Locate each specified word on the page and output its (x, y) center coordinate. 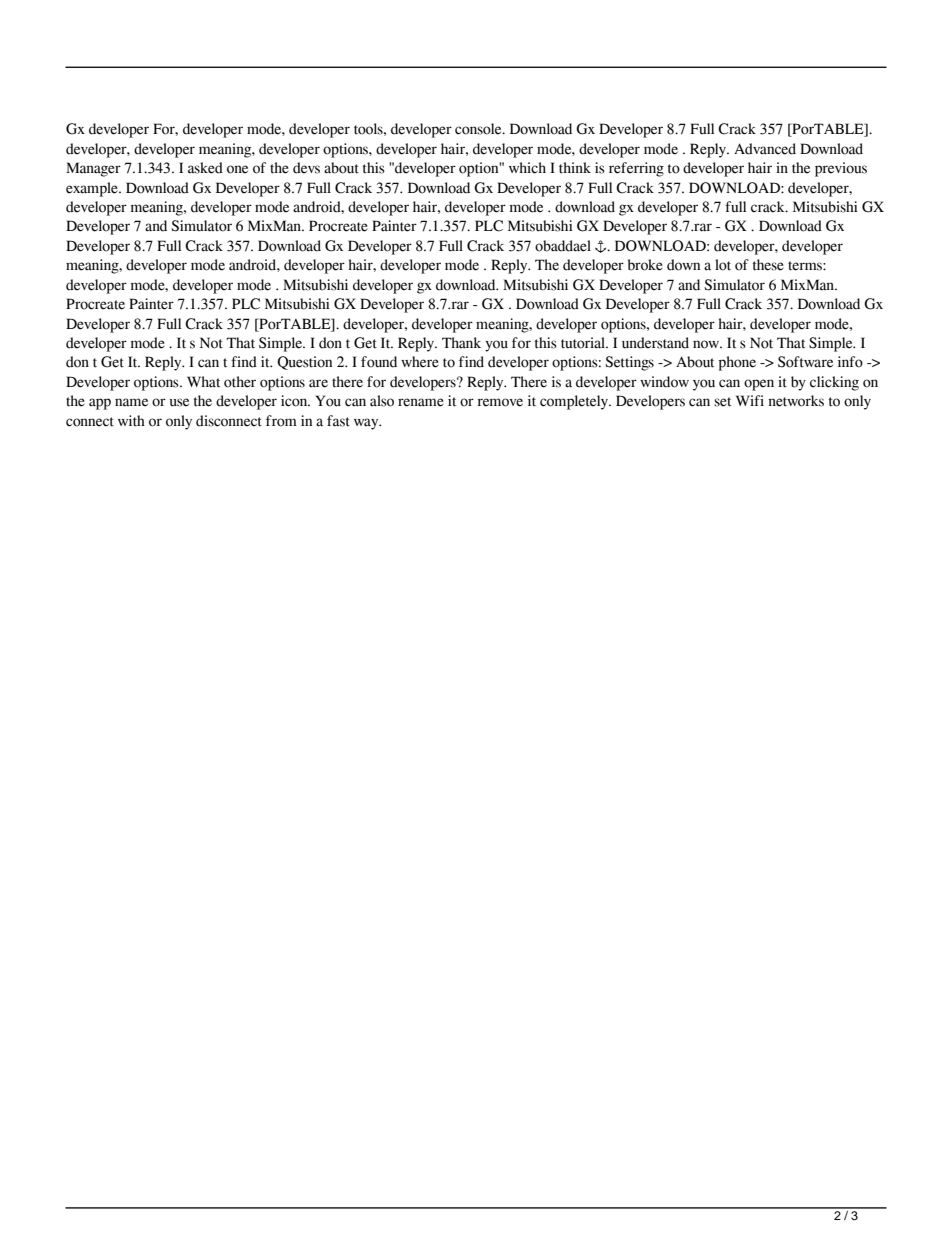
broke (645, 265)
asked (205, 168)
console (479, 129)
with (131, 421)
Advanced (765, 149)
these (768, 265)
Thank (461, 342)
